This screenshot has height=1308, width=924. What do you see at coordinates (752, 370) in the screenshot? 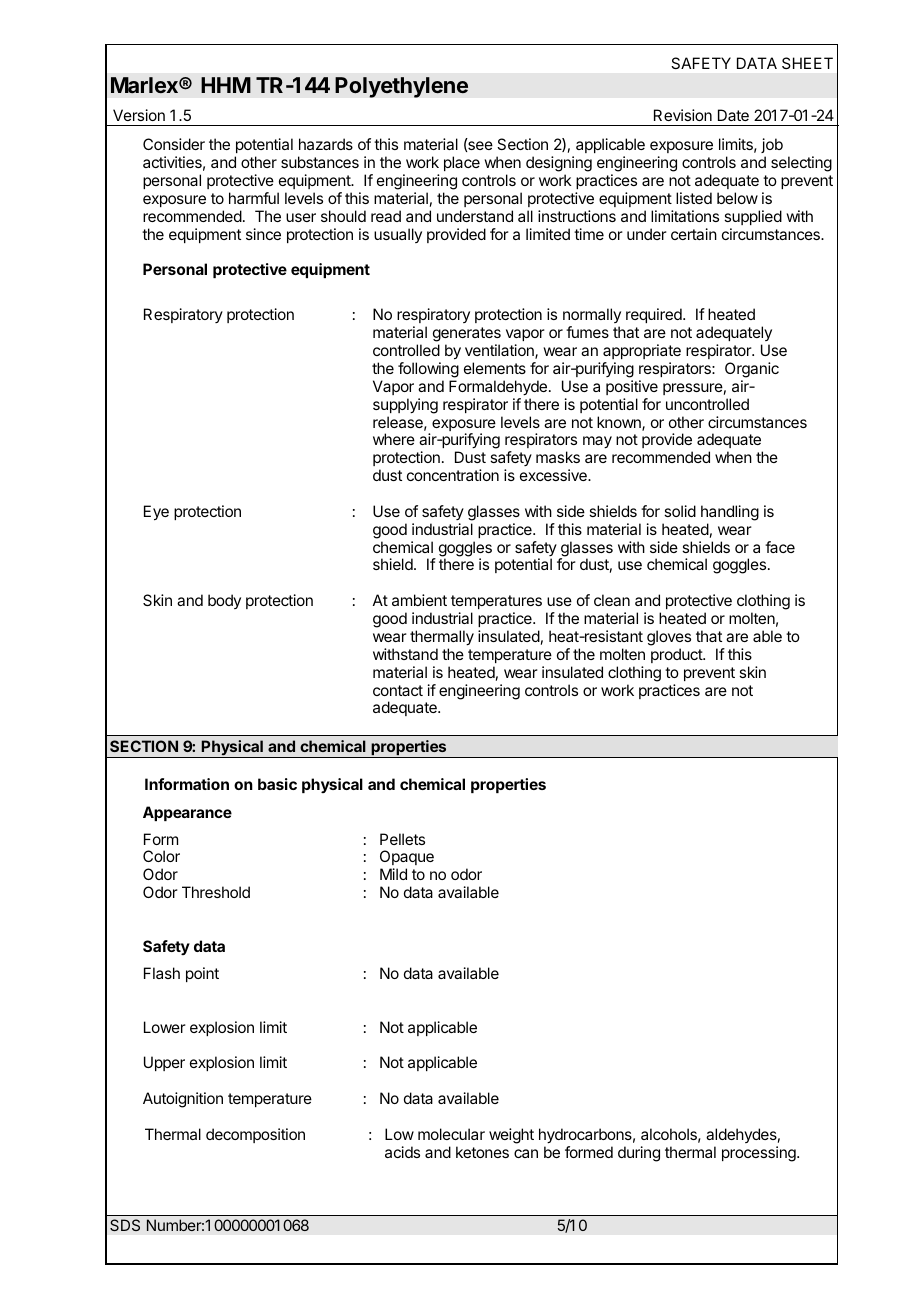
I see `Organic` at bounding box center [752, 370].
